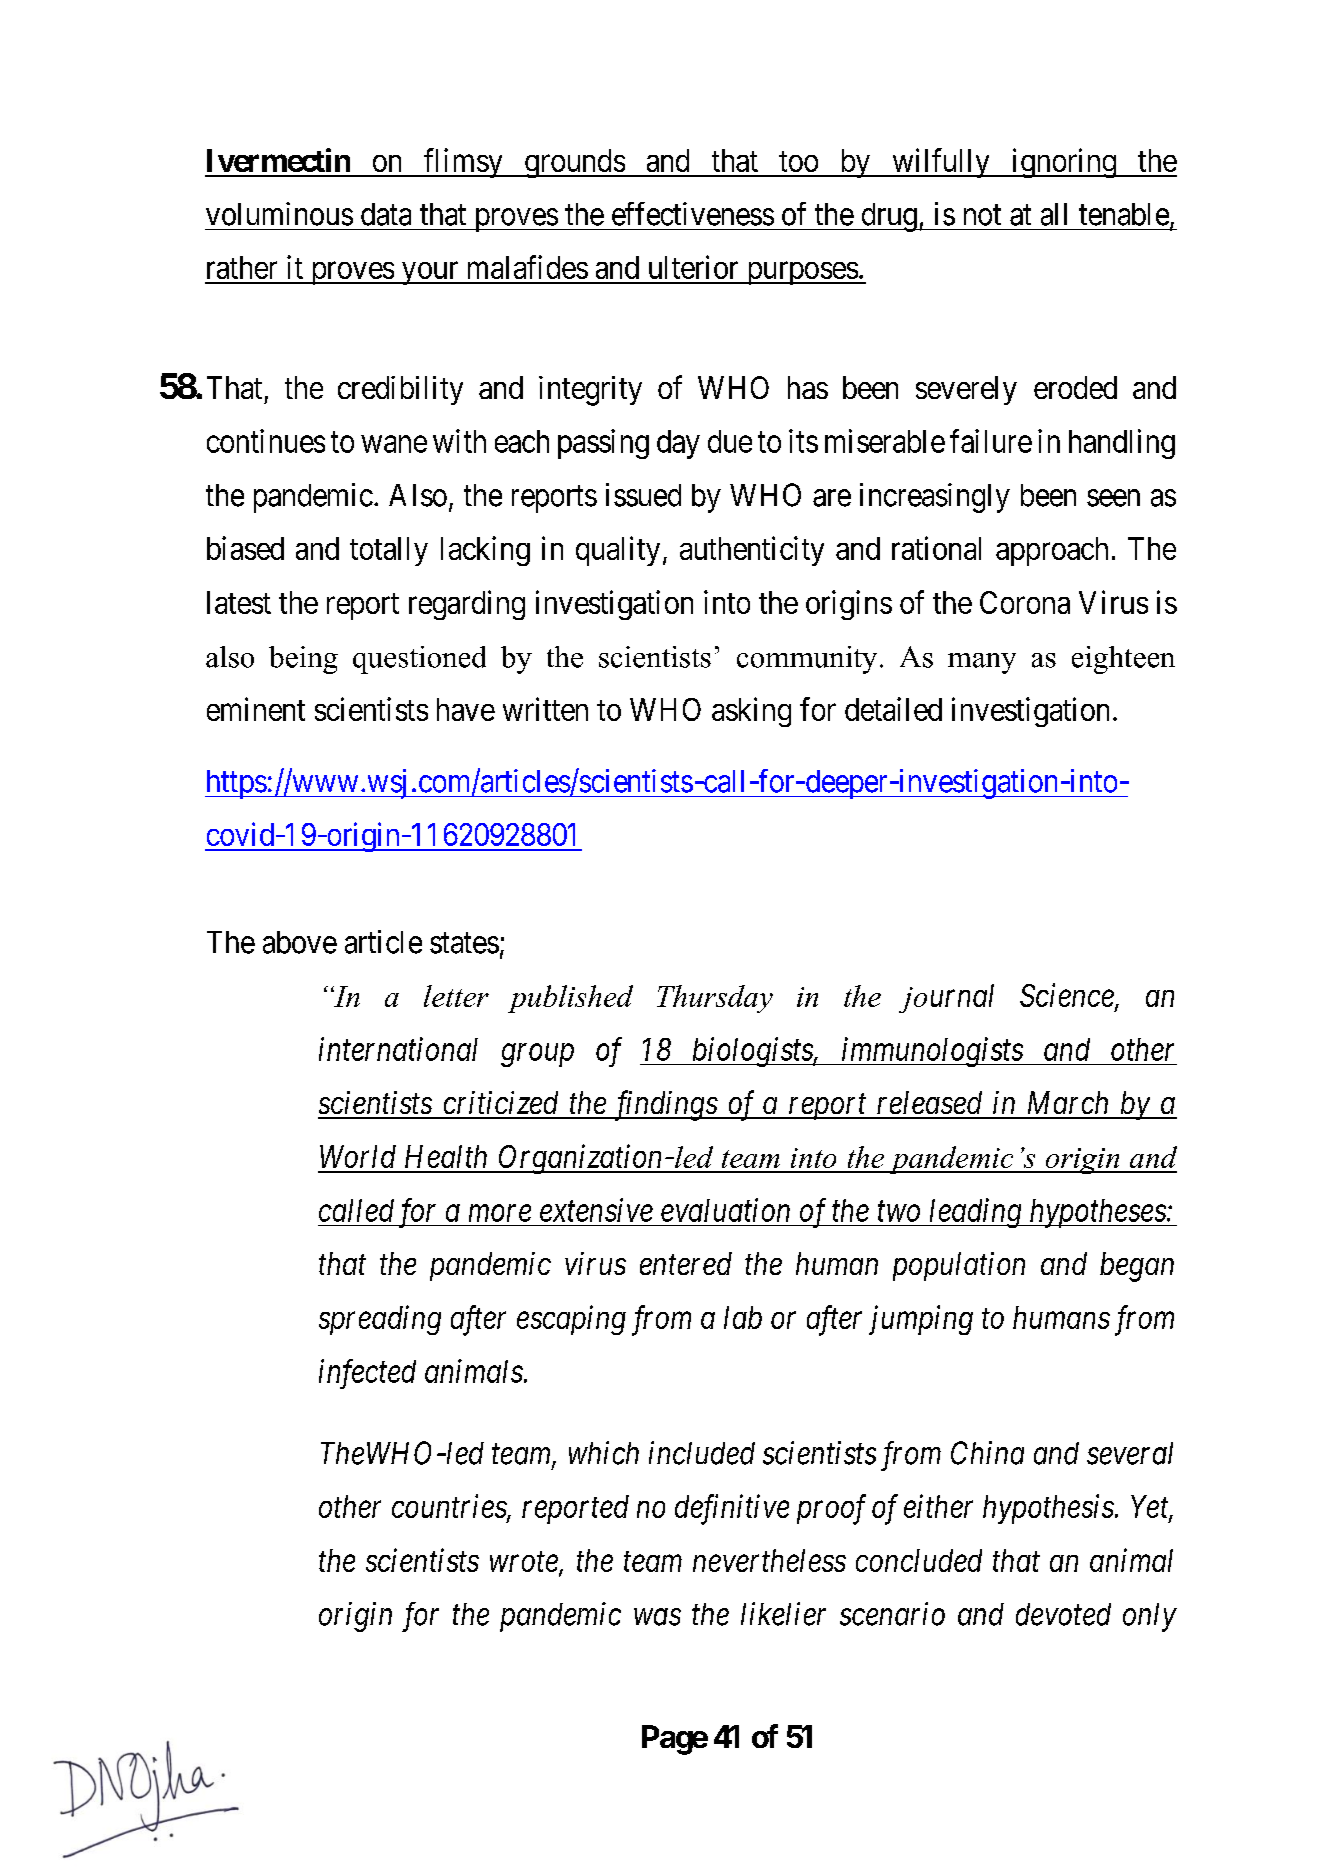 The height and width of the image is (1870, 1323). I want to click on too, so click(798, 161).
